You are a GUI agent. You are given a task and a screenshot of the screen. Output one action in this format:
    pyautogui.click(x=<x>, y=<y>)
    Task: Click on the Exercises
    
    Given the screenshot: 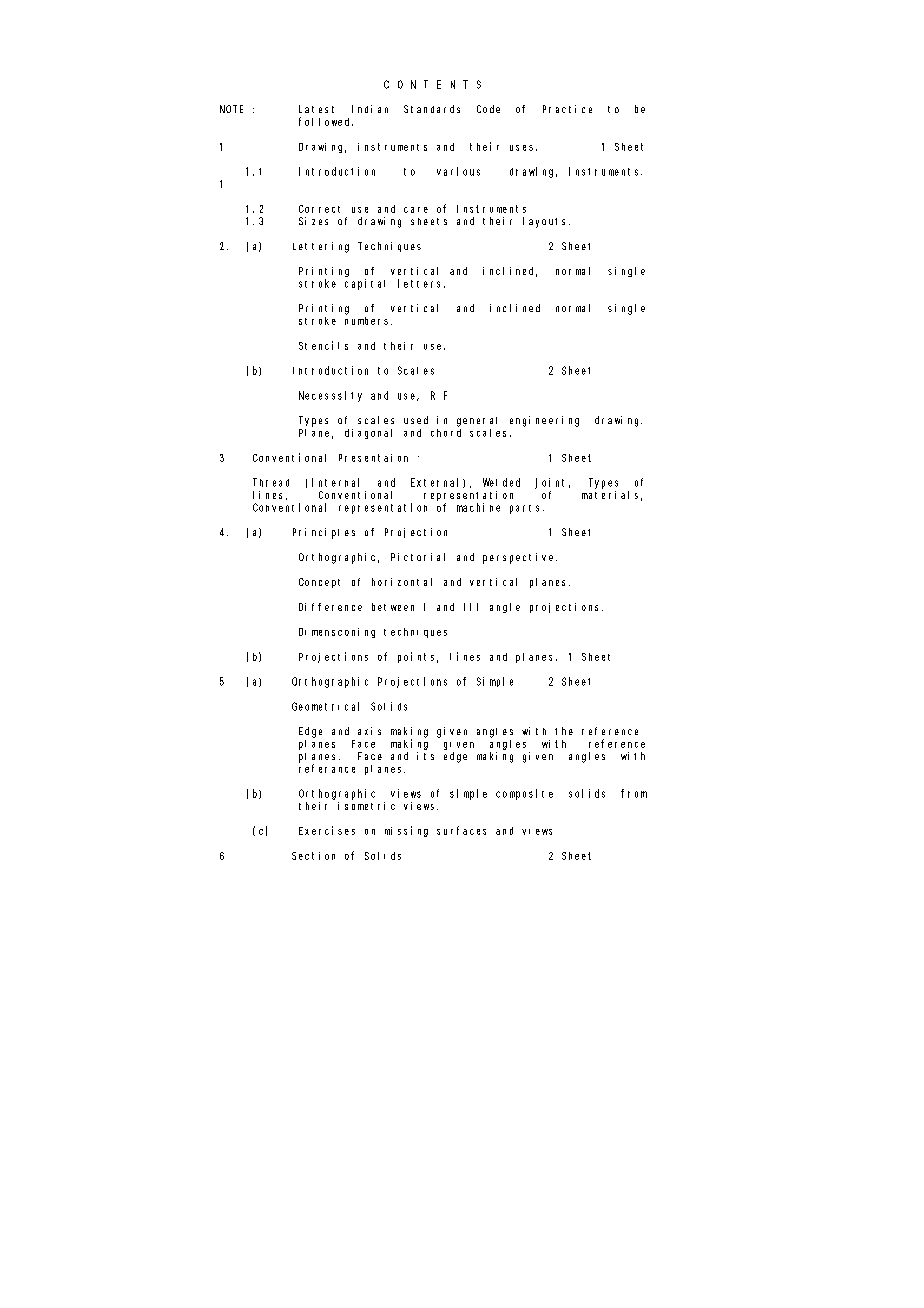 What is the action you would take?
    pyautogui.click(x=327, y=830)
